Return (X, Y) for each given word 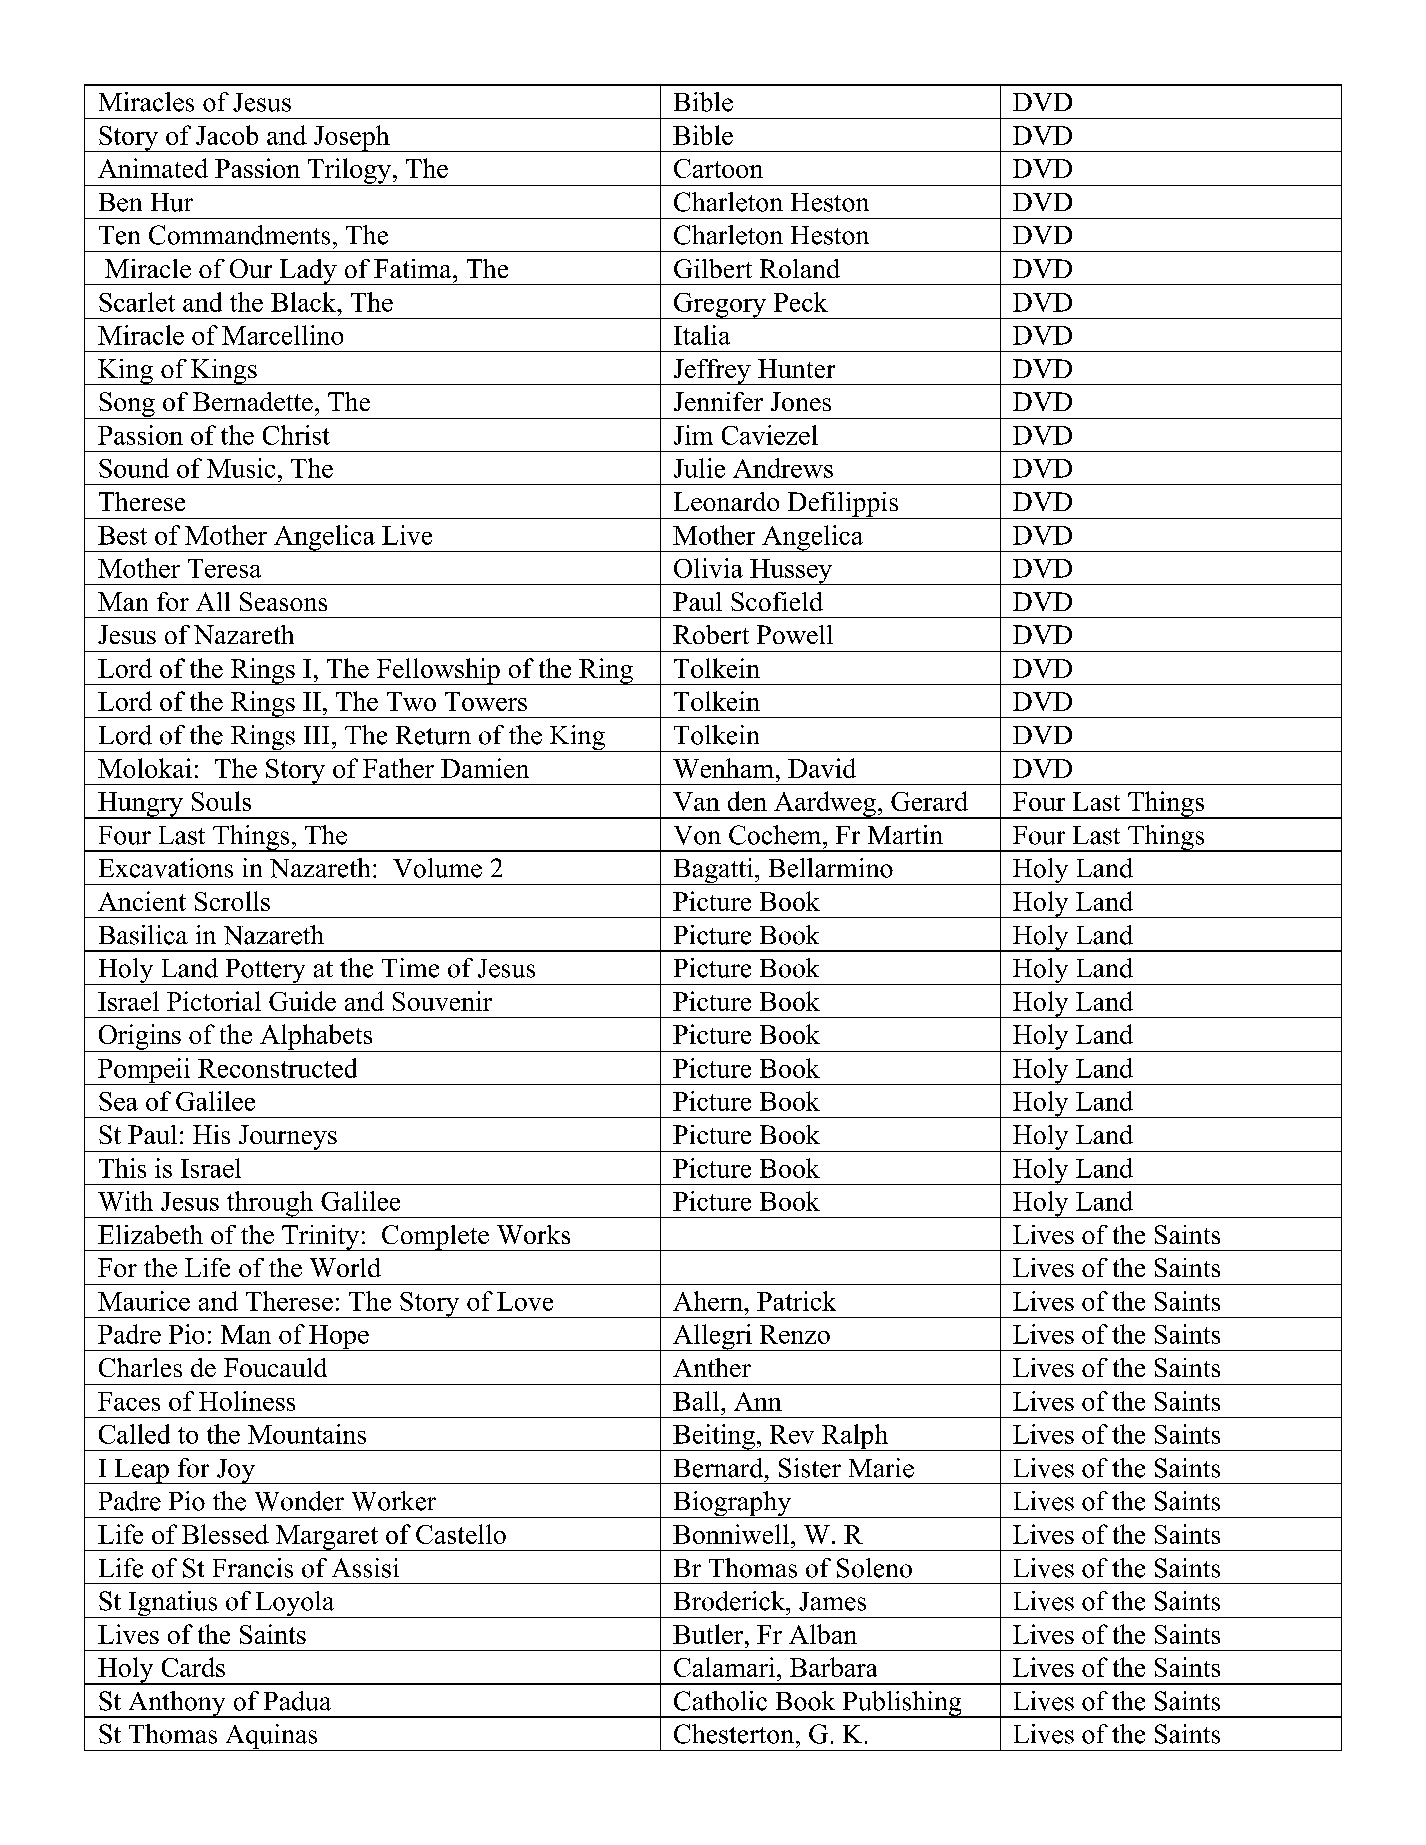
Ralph (854, 1437)
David (822, 768)
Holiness (247, 1401)
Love (525, 1301)
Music (241, 468)
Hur (172, 202)
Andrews (783, 468)
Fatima (414, 268)
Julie (699, 468)
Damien (485, 768)
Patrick (796, 1301)
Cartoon (718, 168)
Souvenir (442, 1001)
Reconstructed (277, 1068)
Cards (193, 1667)
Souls (221, 801)
